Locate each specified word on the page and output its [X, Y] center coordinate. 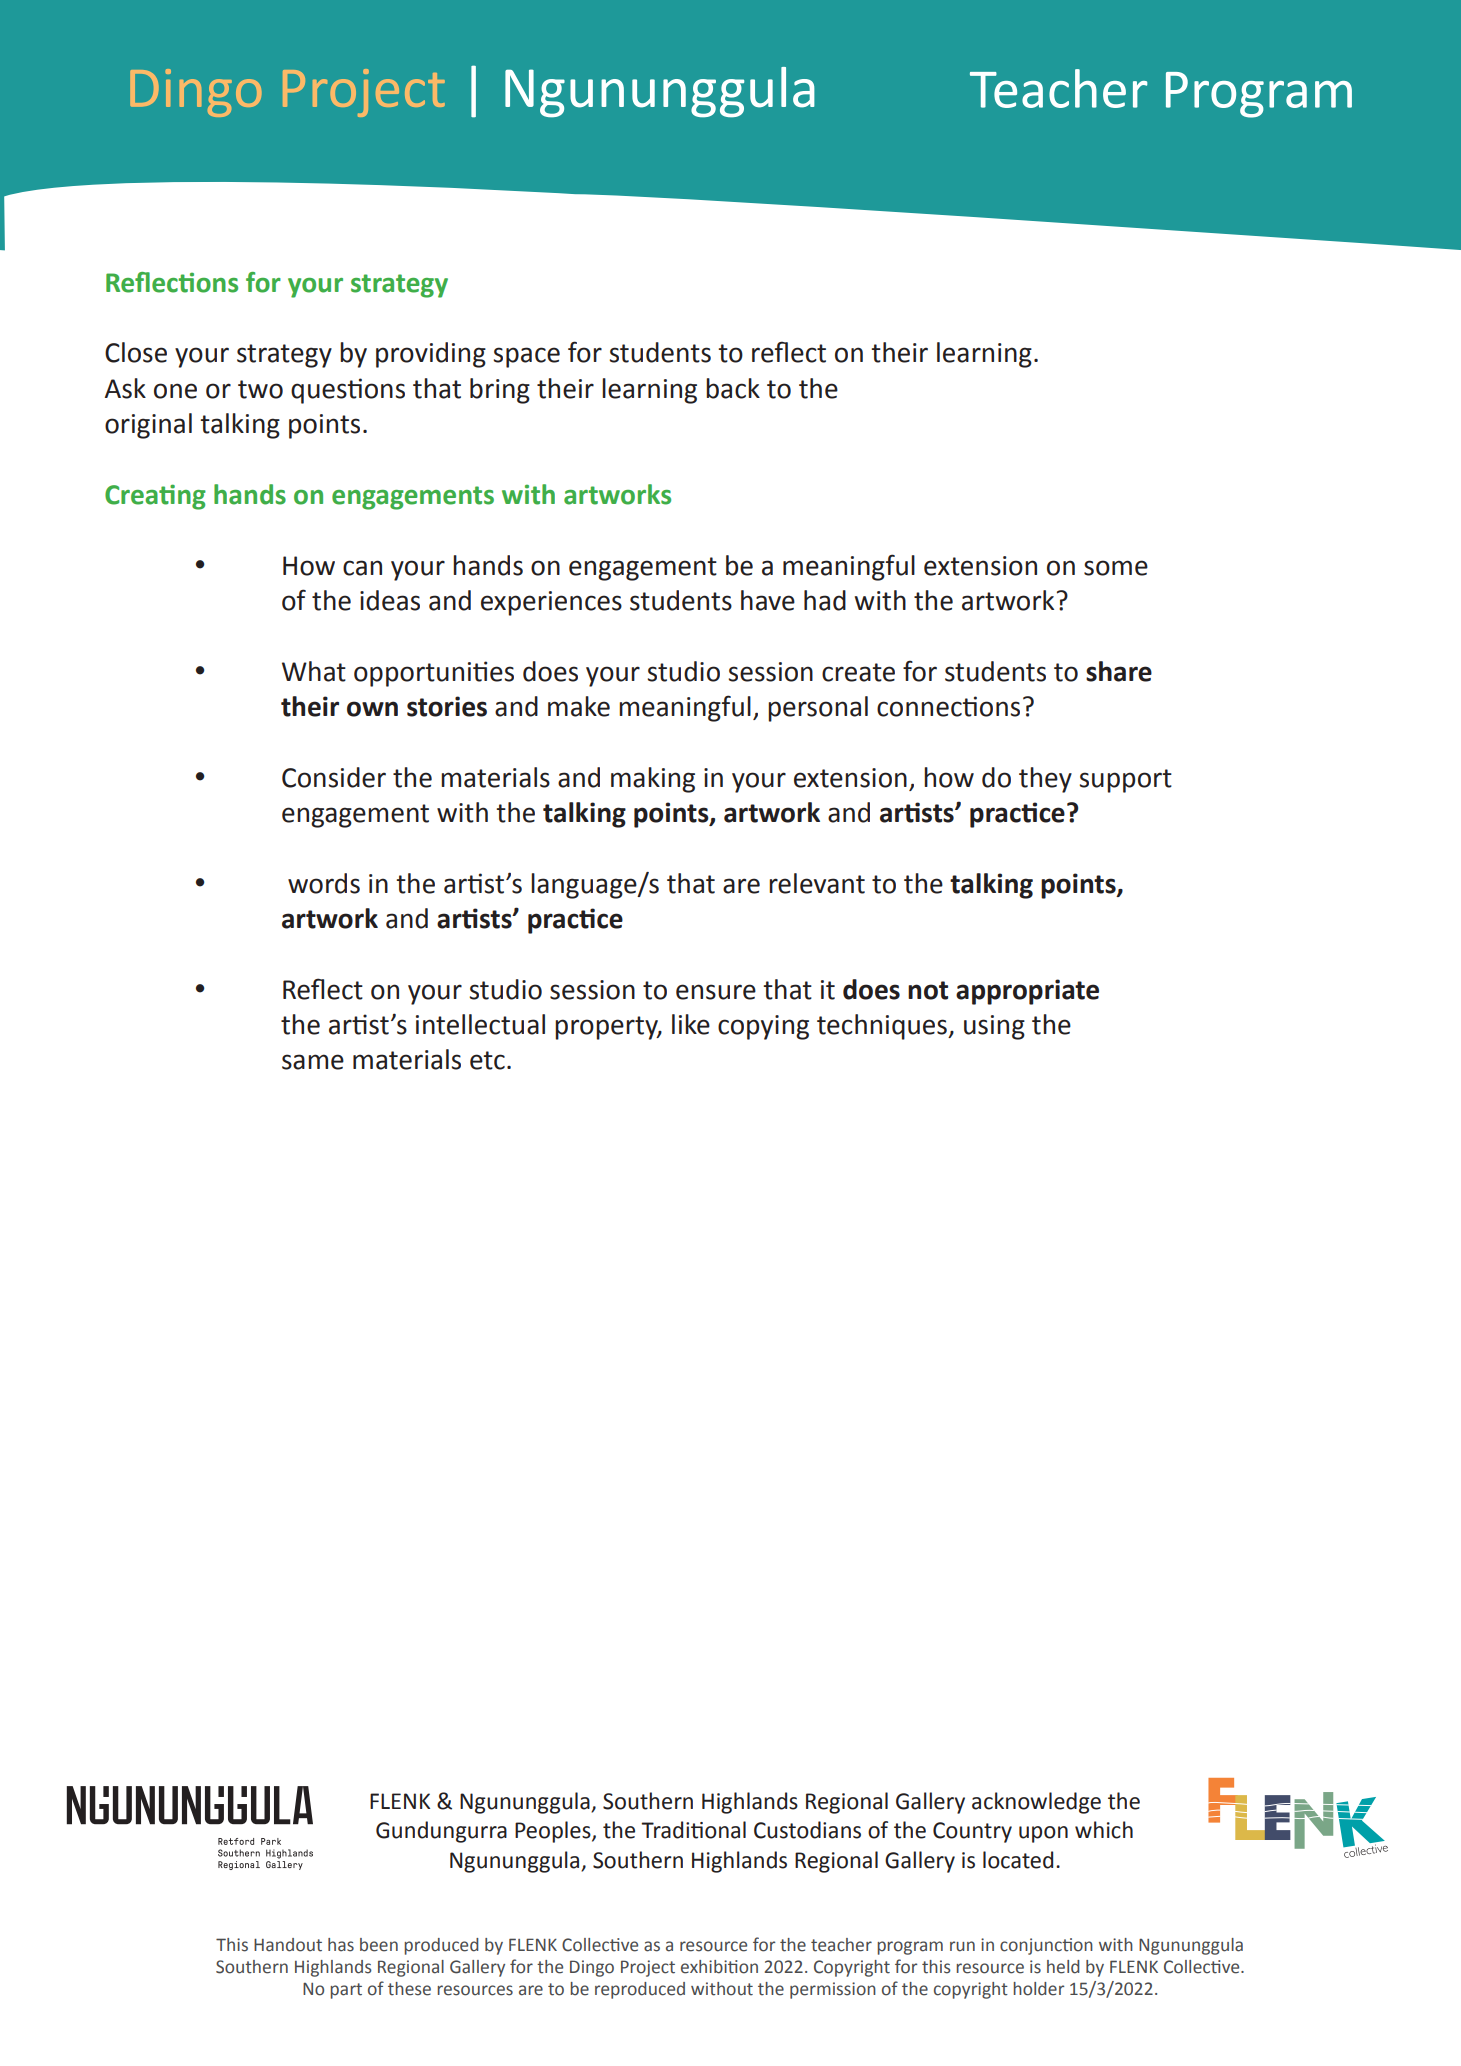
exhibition [719, 1967]
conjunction [1046, 1946]
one [175, 391]
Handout [288, 1945]
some [1116, 568]
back [733, 388]
